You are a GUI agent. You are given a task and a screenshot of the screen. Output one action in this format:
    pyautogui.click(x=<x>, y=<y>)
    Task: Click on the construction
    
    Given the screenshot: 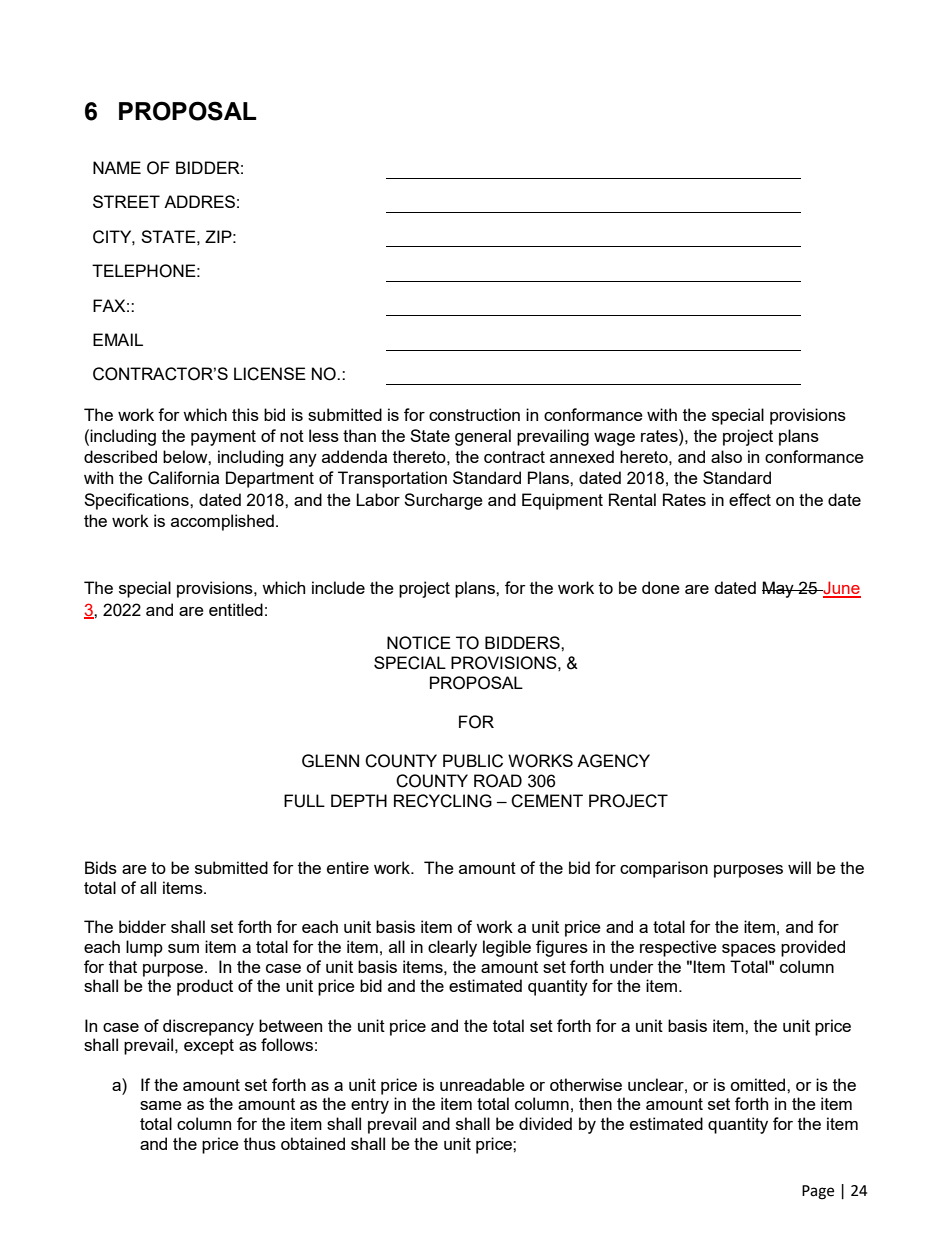 What is the action you would take?
    pyautogui.click(x=474, y=414)
